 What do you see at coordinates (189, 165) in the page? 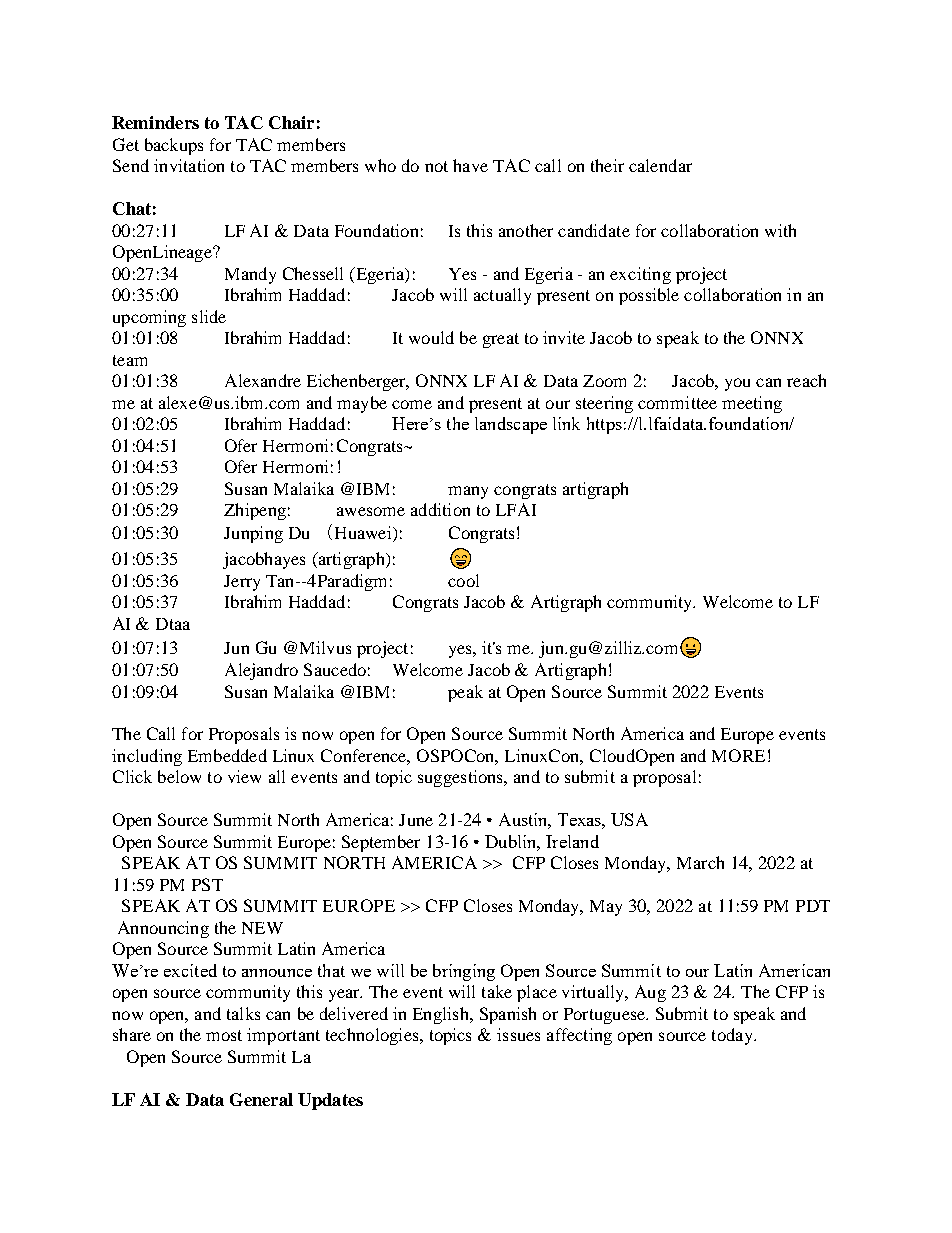
I see `invitation` at bounding box center [189, 165].
